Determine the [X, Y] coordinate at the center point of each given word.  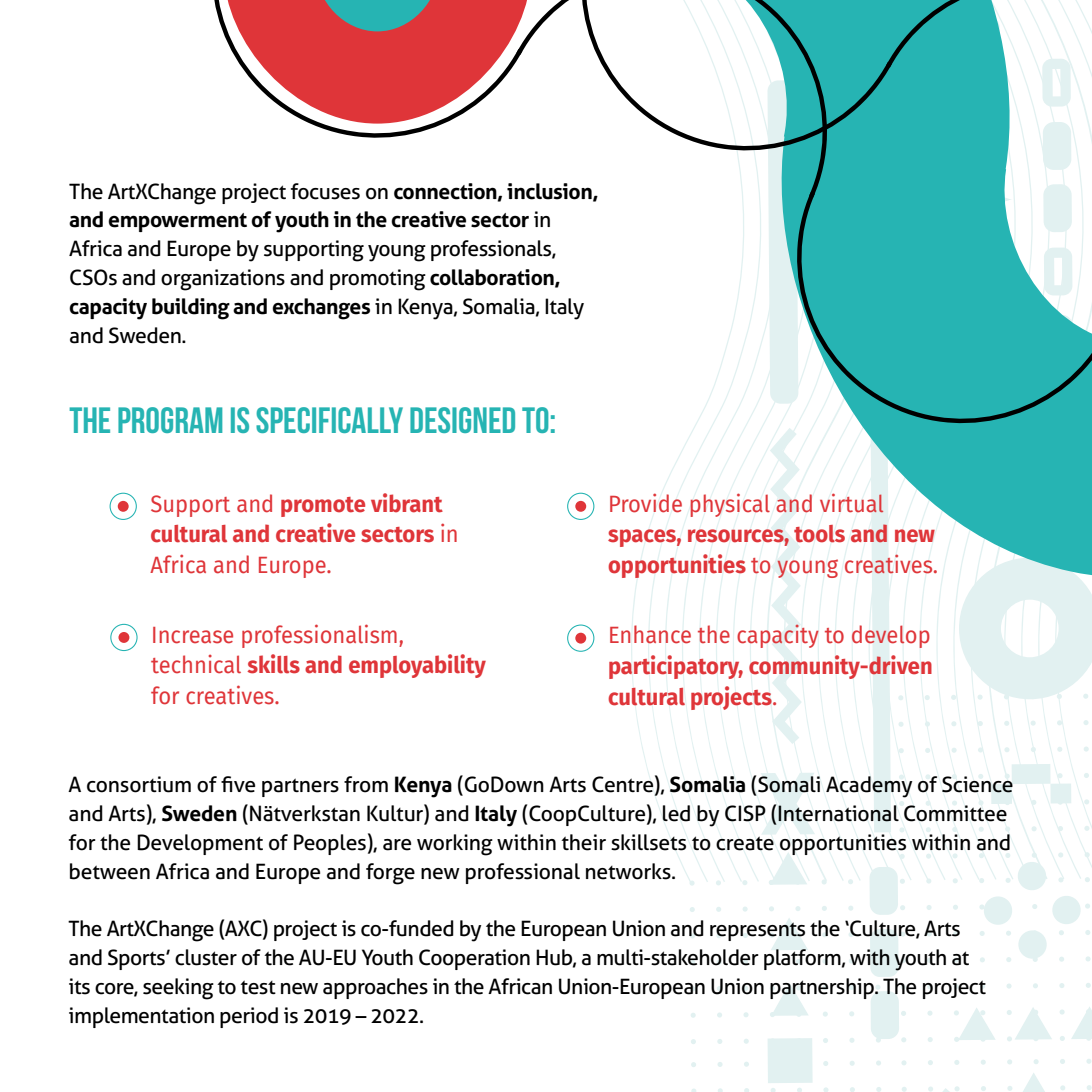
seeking [178, 989]
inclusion [550, 192]
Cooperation [474, 959]
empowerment [177, 222]
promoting [378, 280]
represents [757, 931]
